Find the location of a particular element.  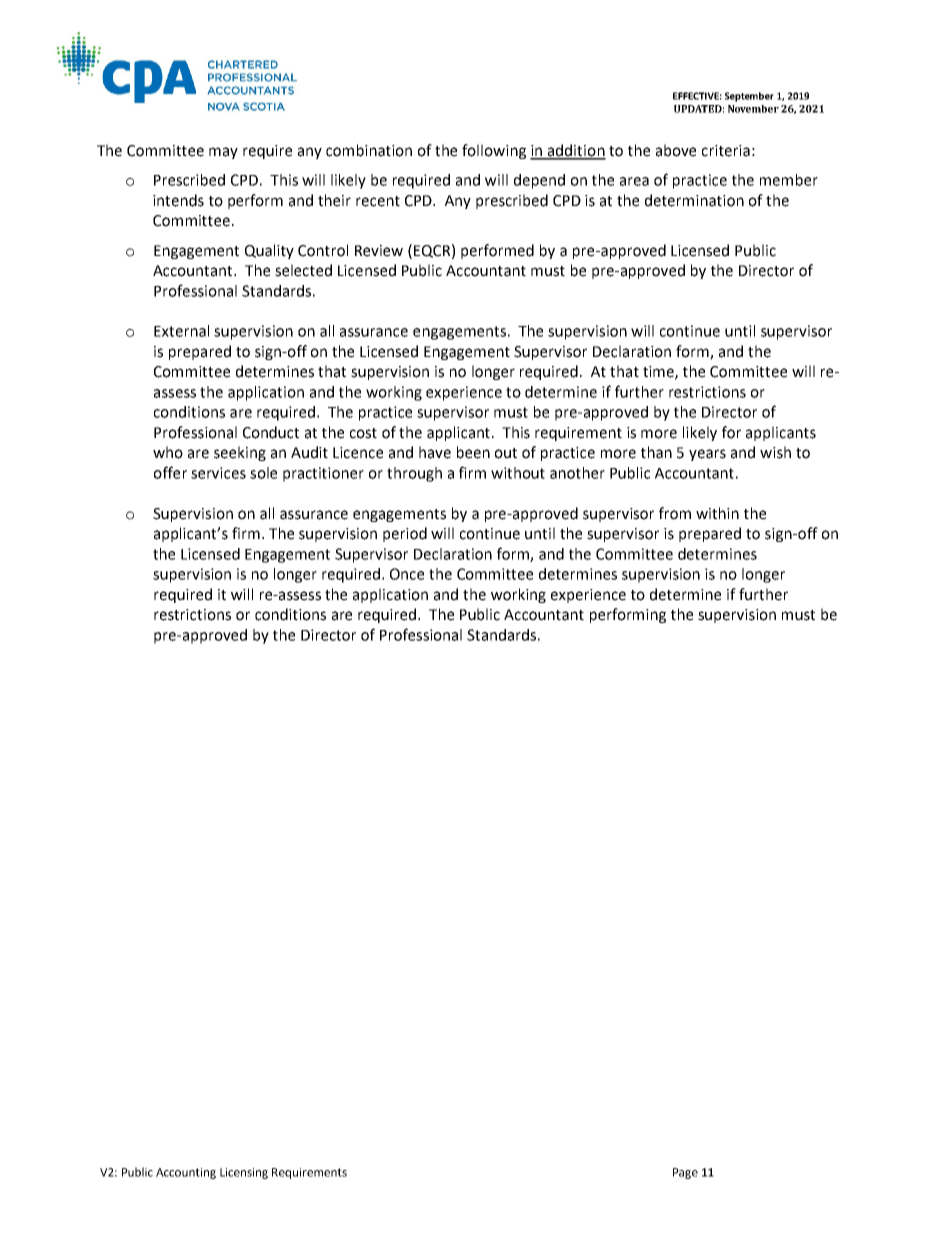

within is located at coordinates (717, 513).
